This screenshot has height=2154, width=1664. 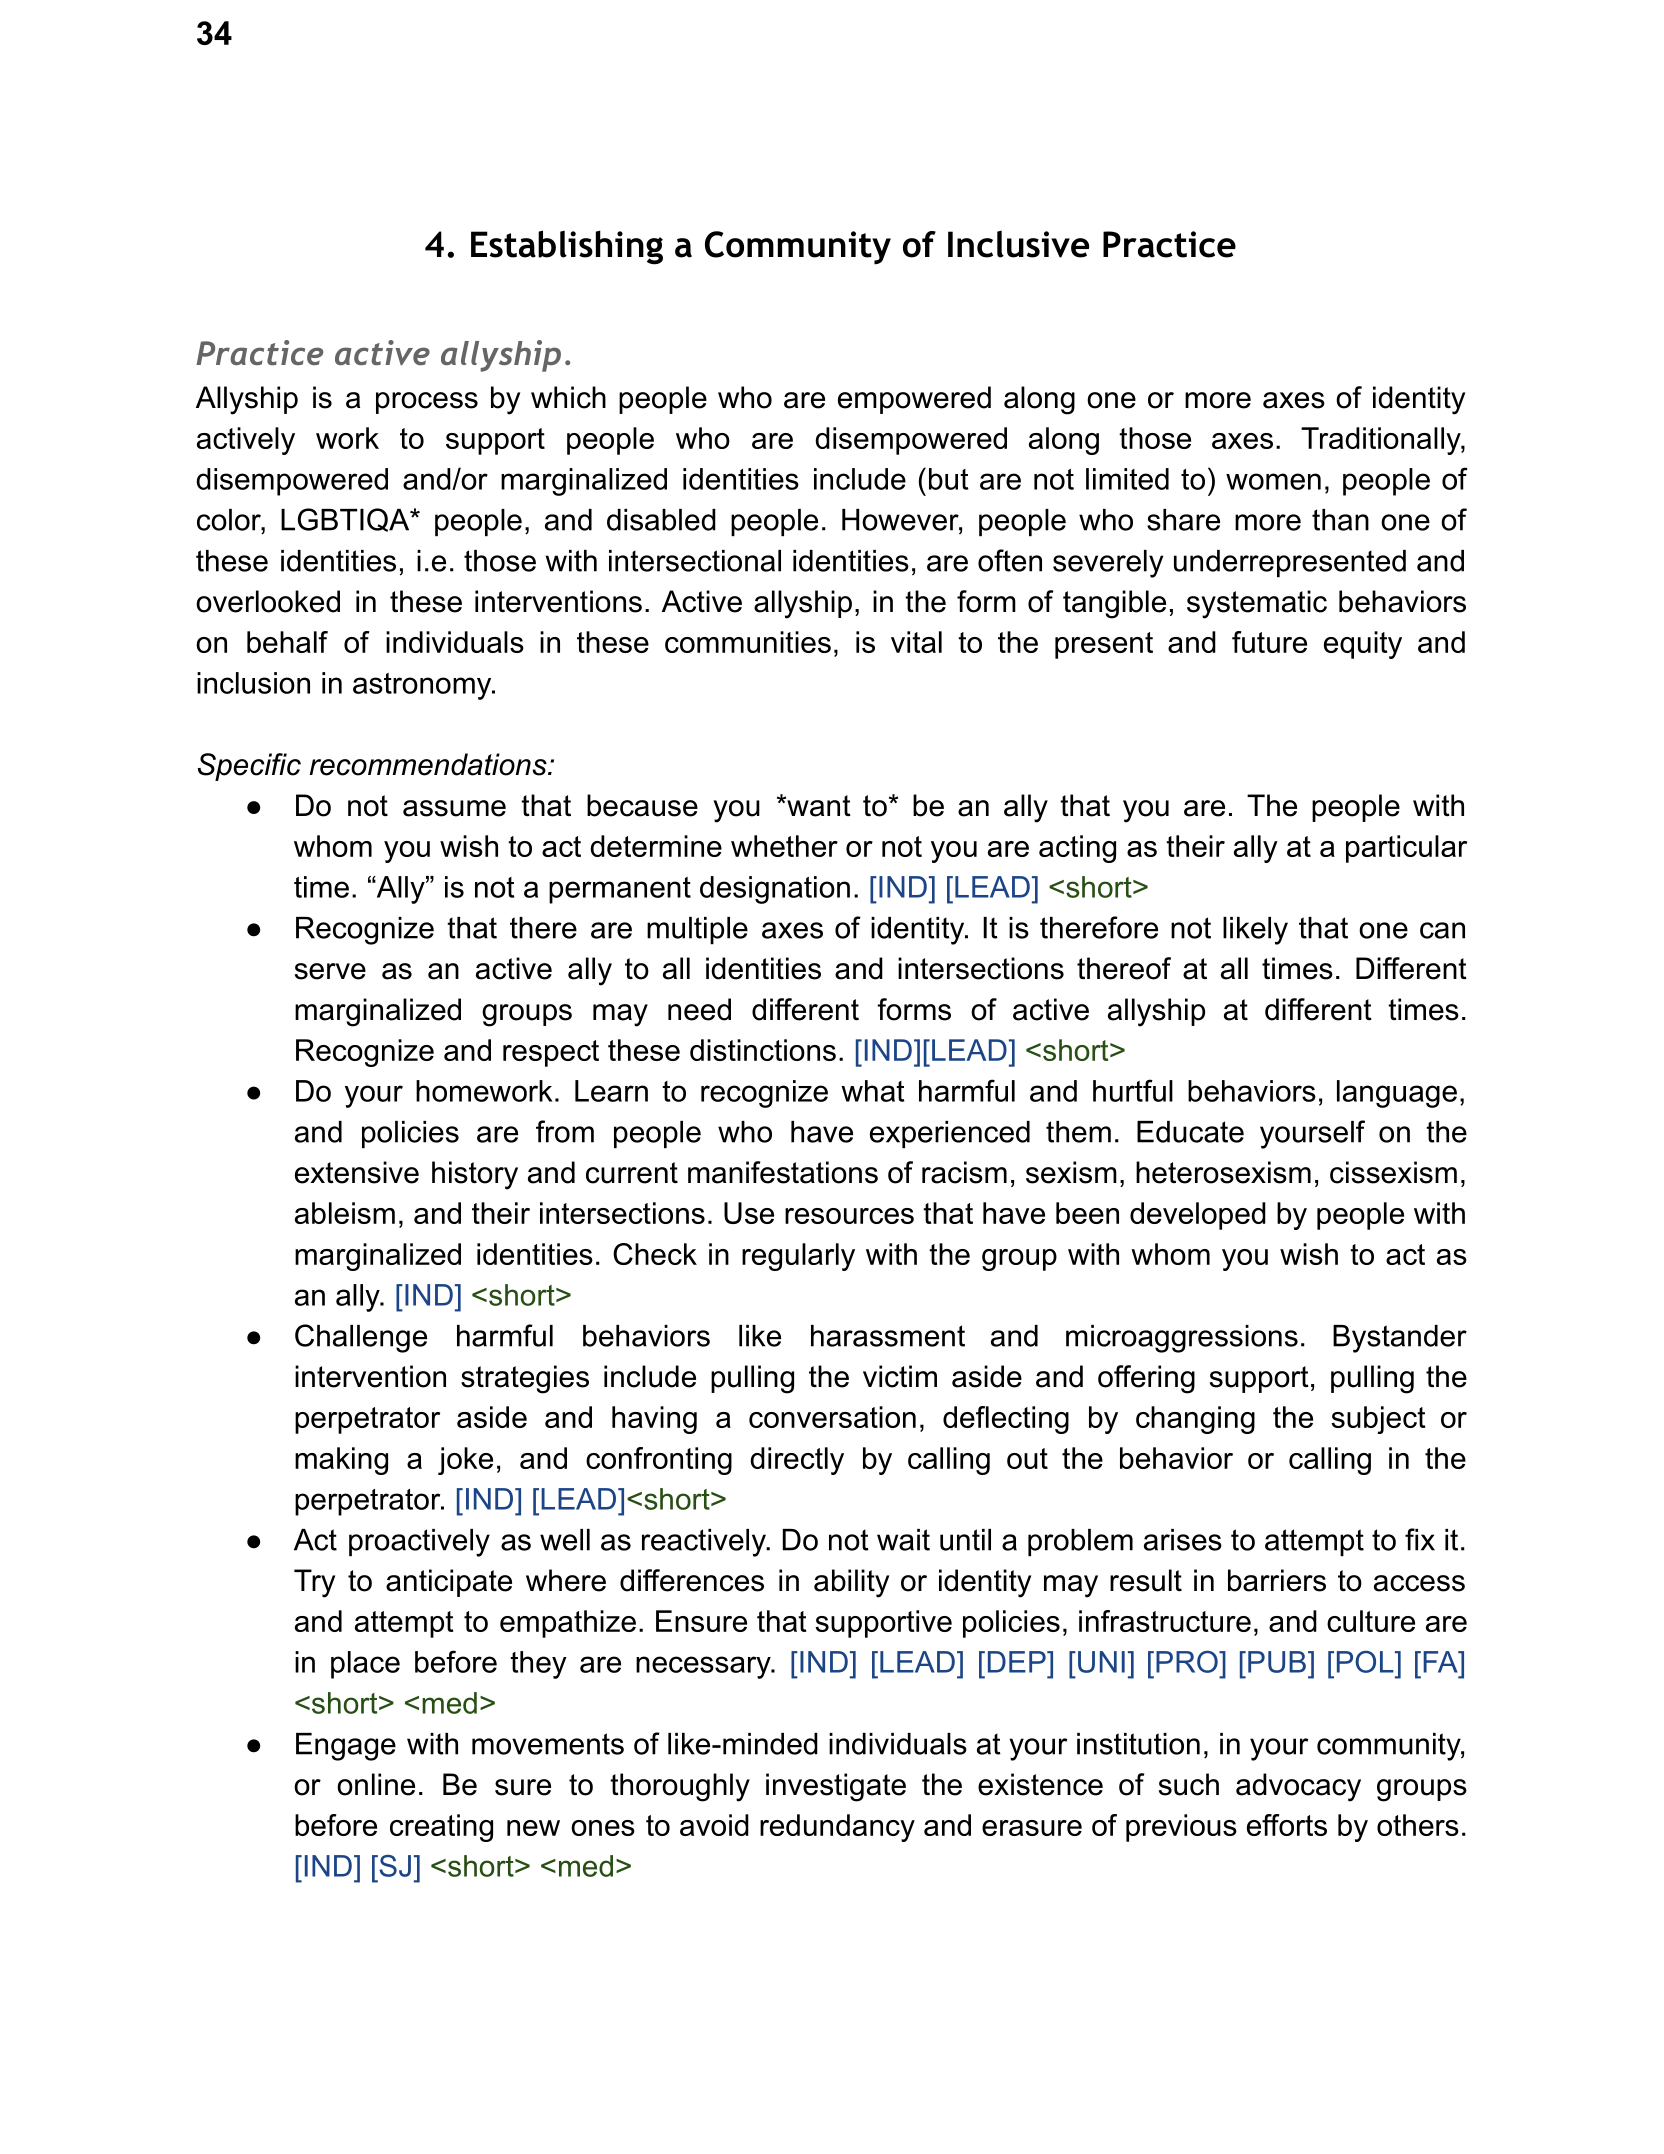 I want to click on subject, so click(x=1378, y=1420).
